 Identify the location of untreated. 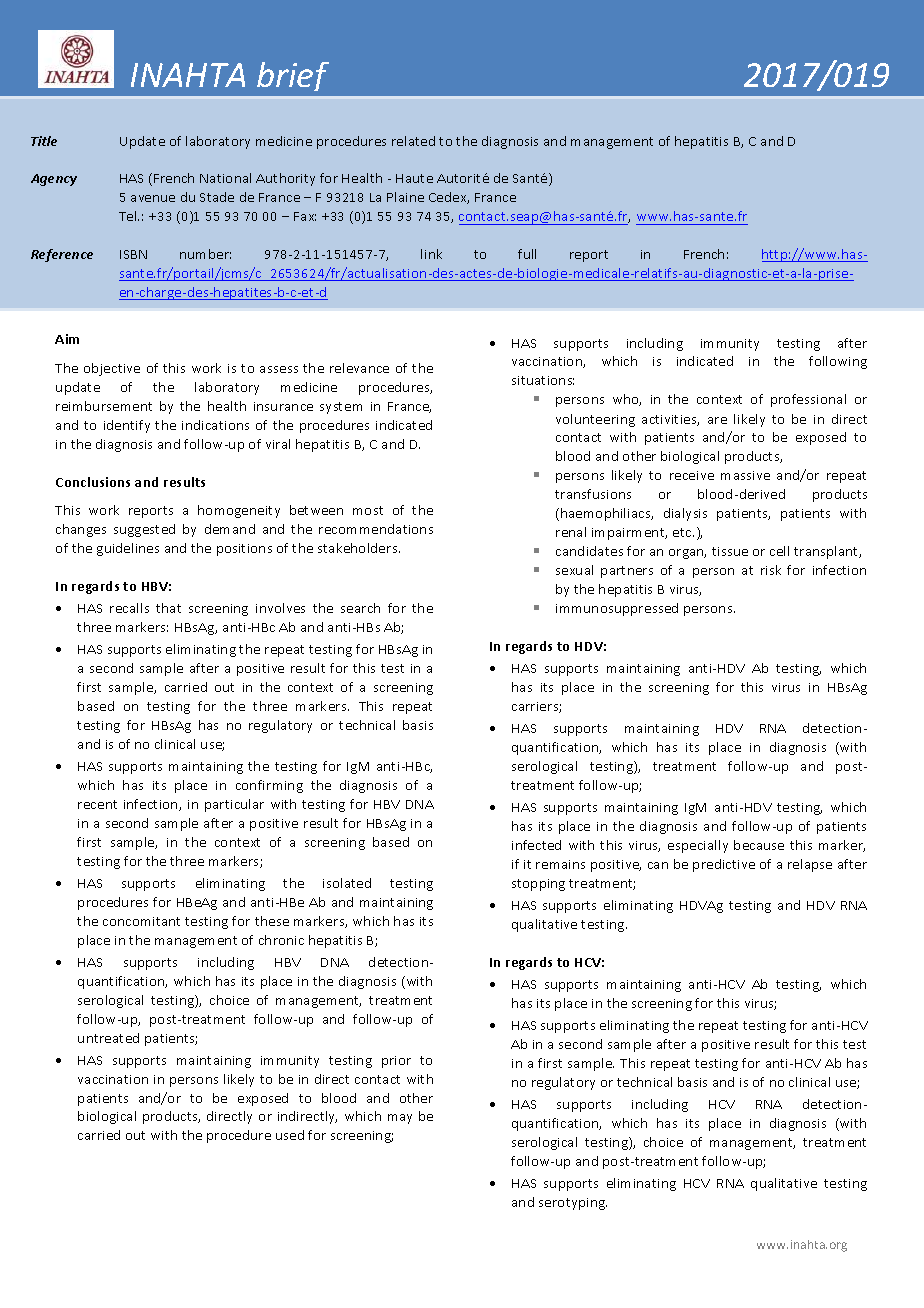
(108, 1038).
